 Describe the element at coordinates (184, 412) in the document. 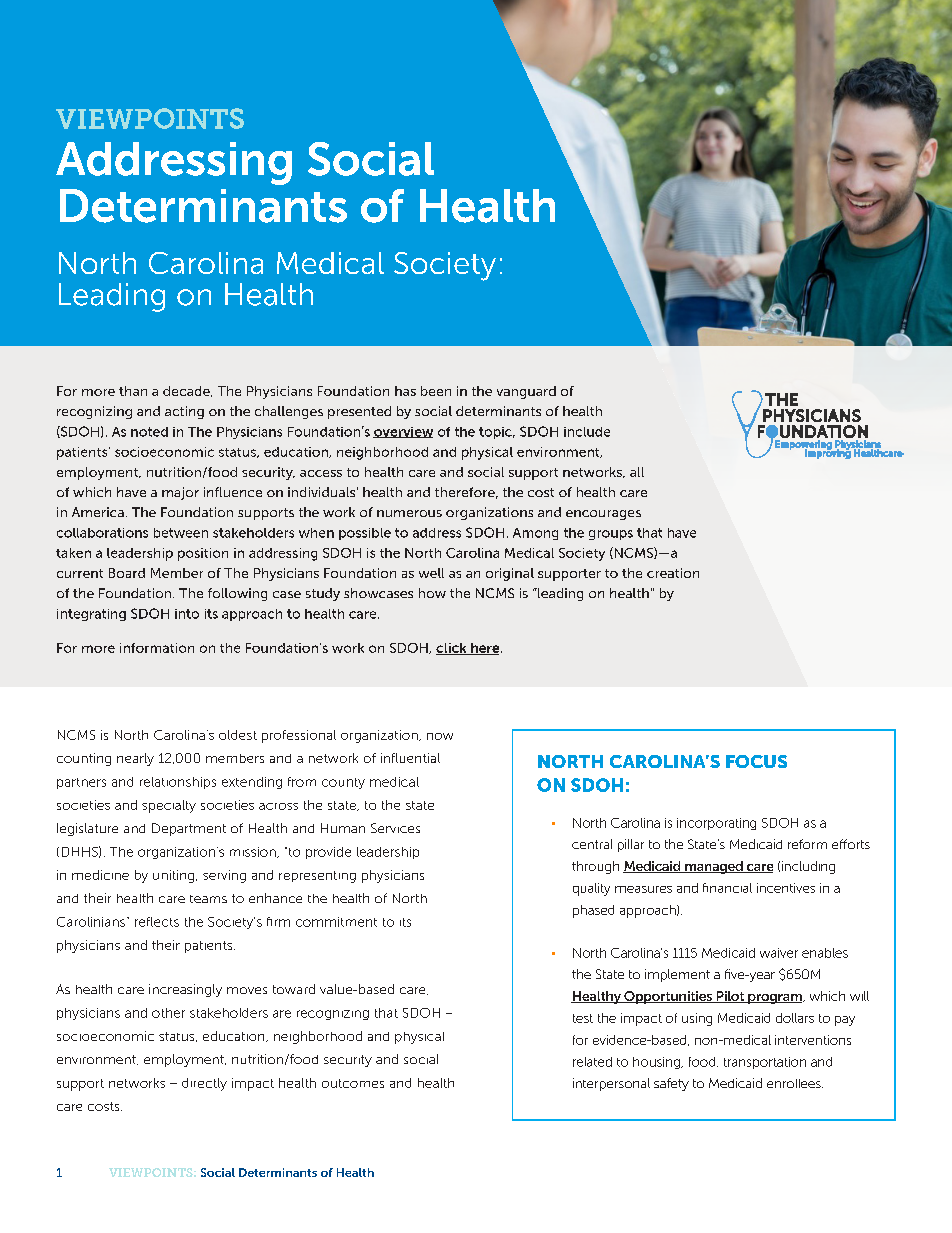

I see `acting` at that location.
